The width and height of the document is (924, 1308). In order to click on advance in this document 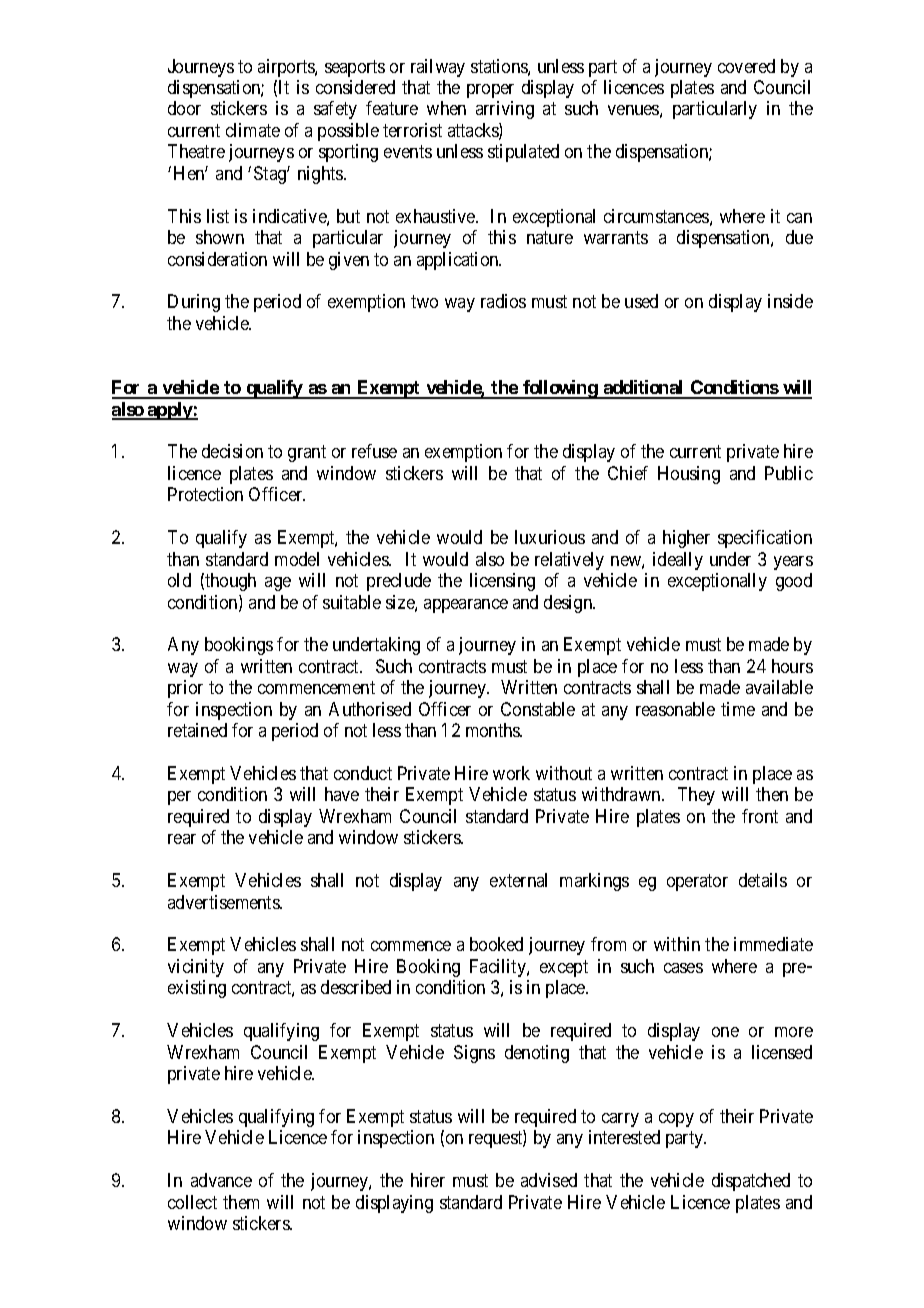, I will do `click(221, 1180)`.
